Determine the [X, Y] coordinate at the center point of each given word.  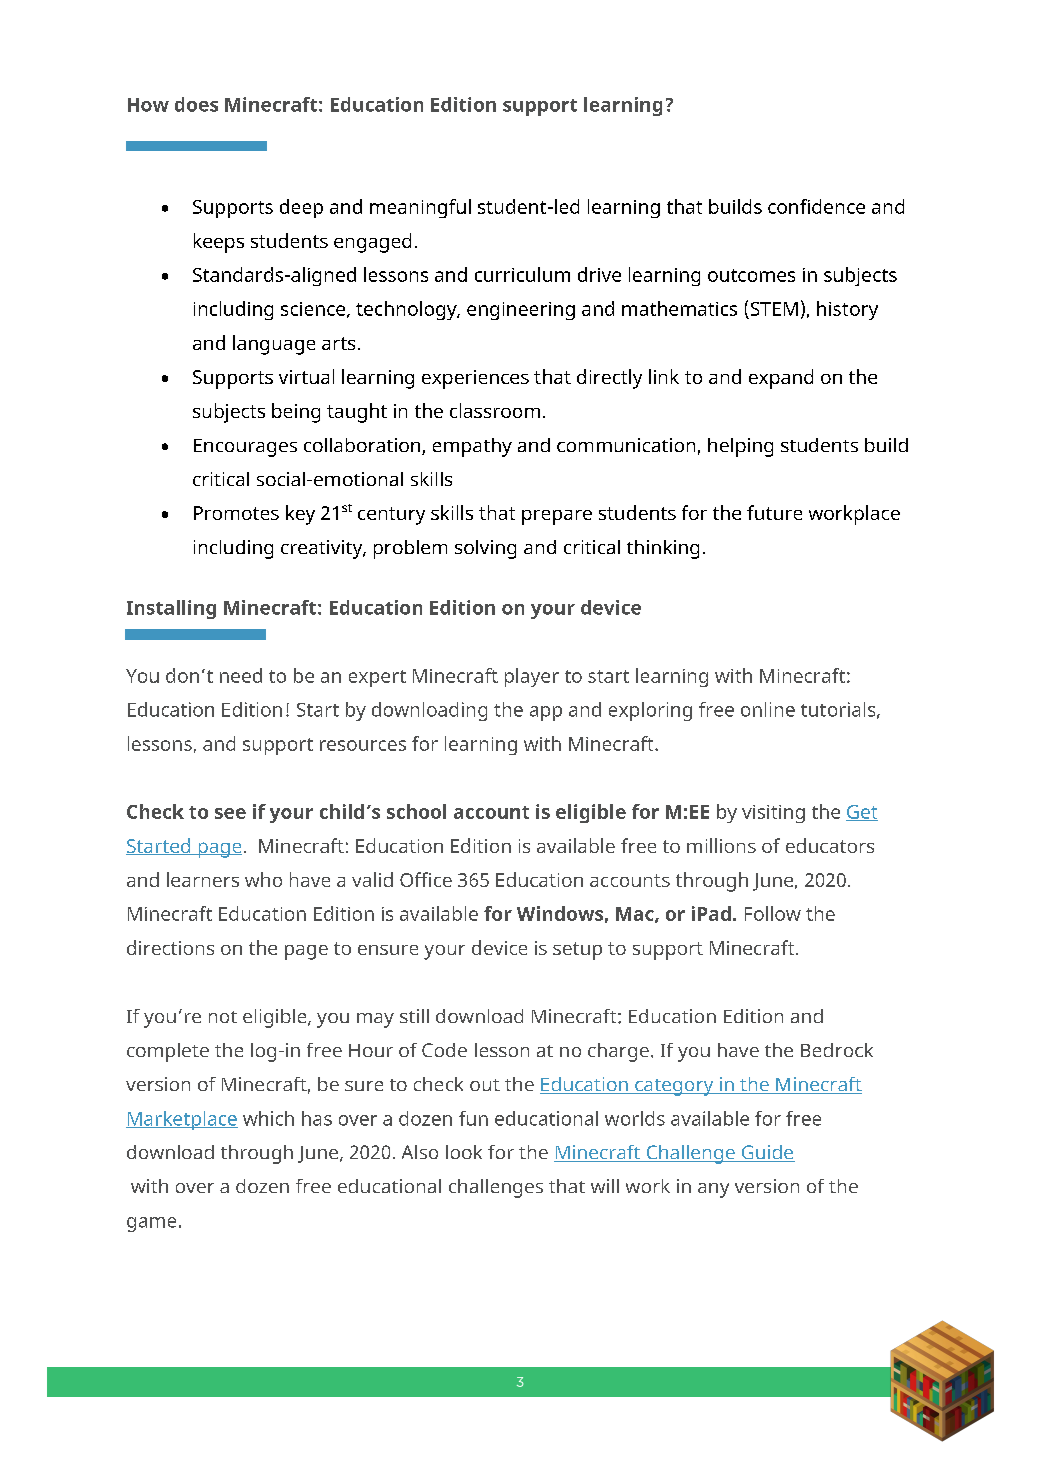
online [768, 709]
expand [781, 379]
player [532, 677]
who [263, 879]
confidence [816, 206]
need [241, 675]
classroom [495, 410]
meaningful [420, 208]
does [196, 104]
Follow [773, 913]
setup [577, 951]
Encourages [245, 448]
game [151, 1224]
